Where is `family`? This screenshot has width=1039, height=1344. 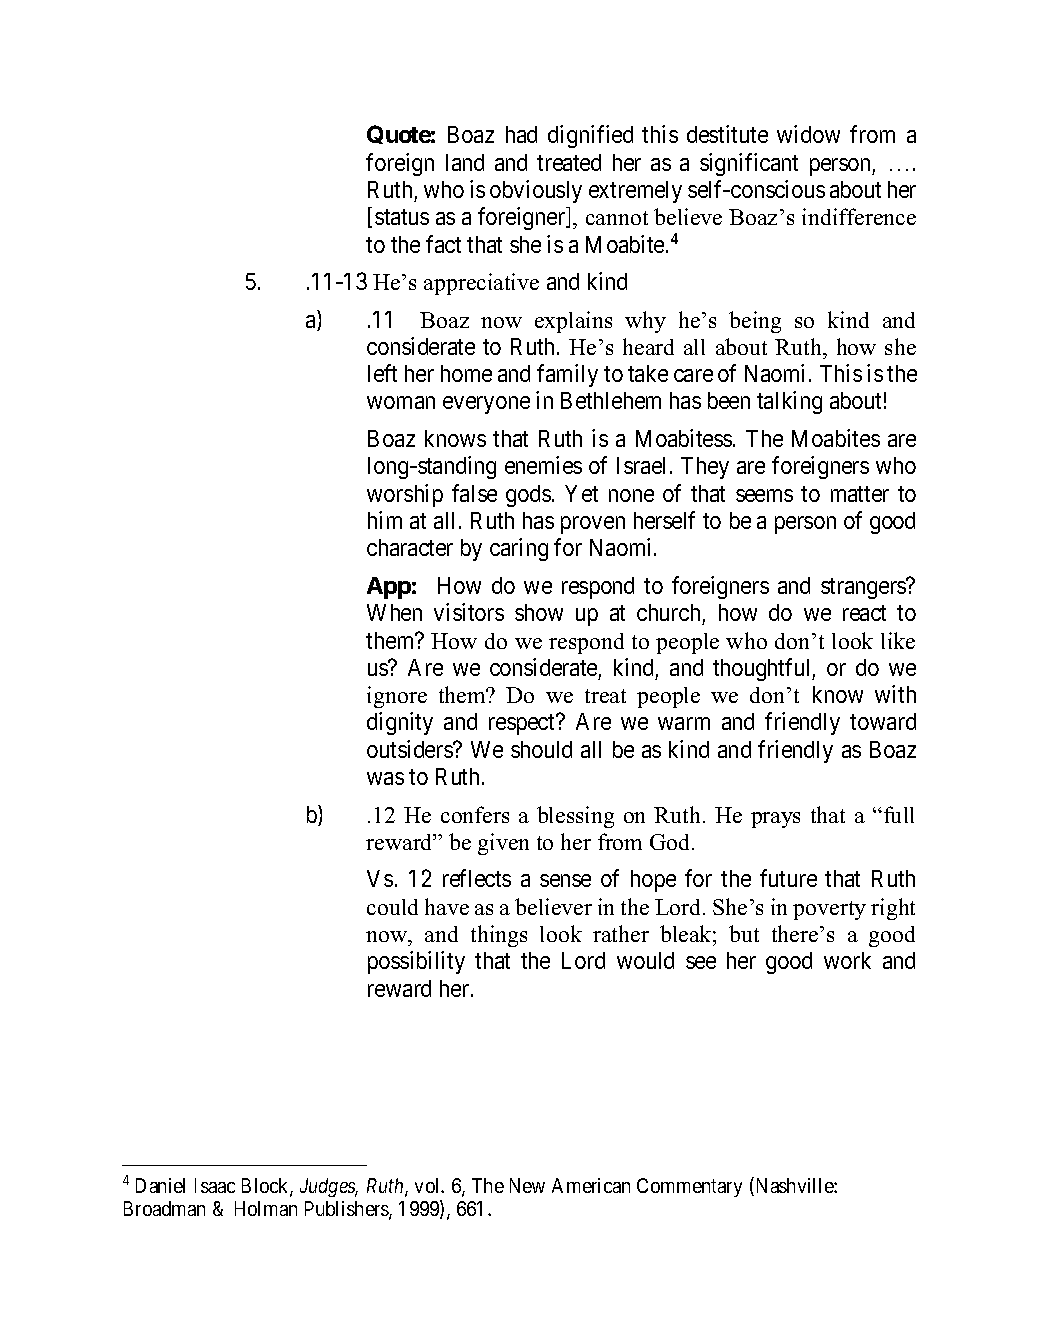
family is located at coordinates (567, 375).
